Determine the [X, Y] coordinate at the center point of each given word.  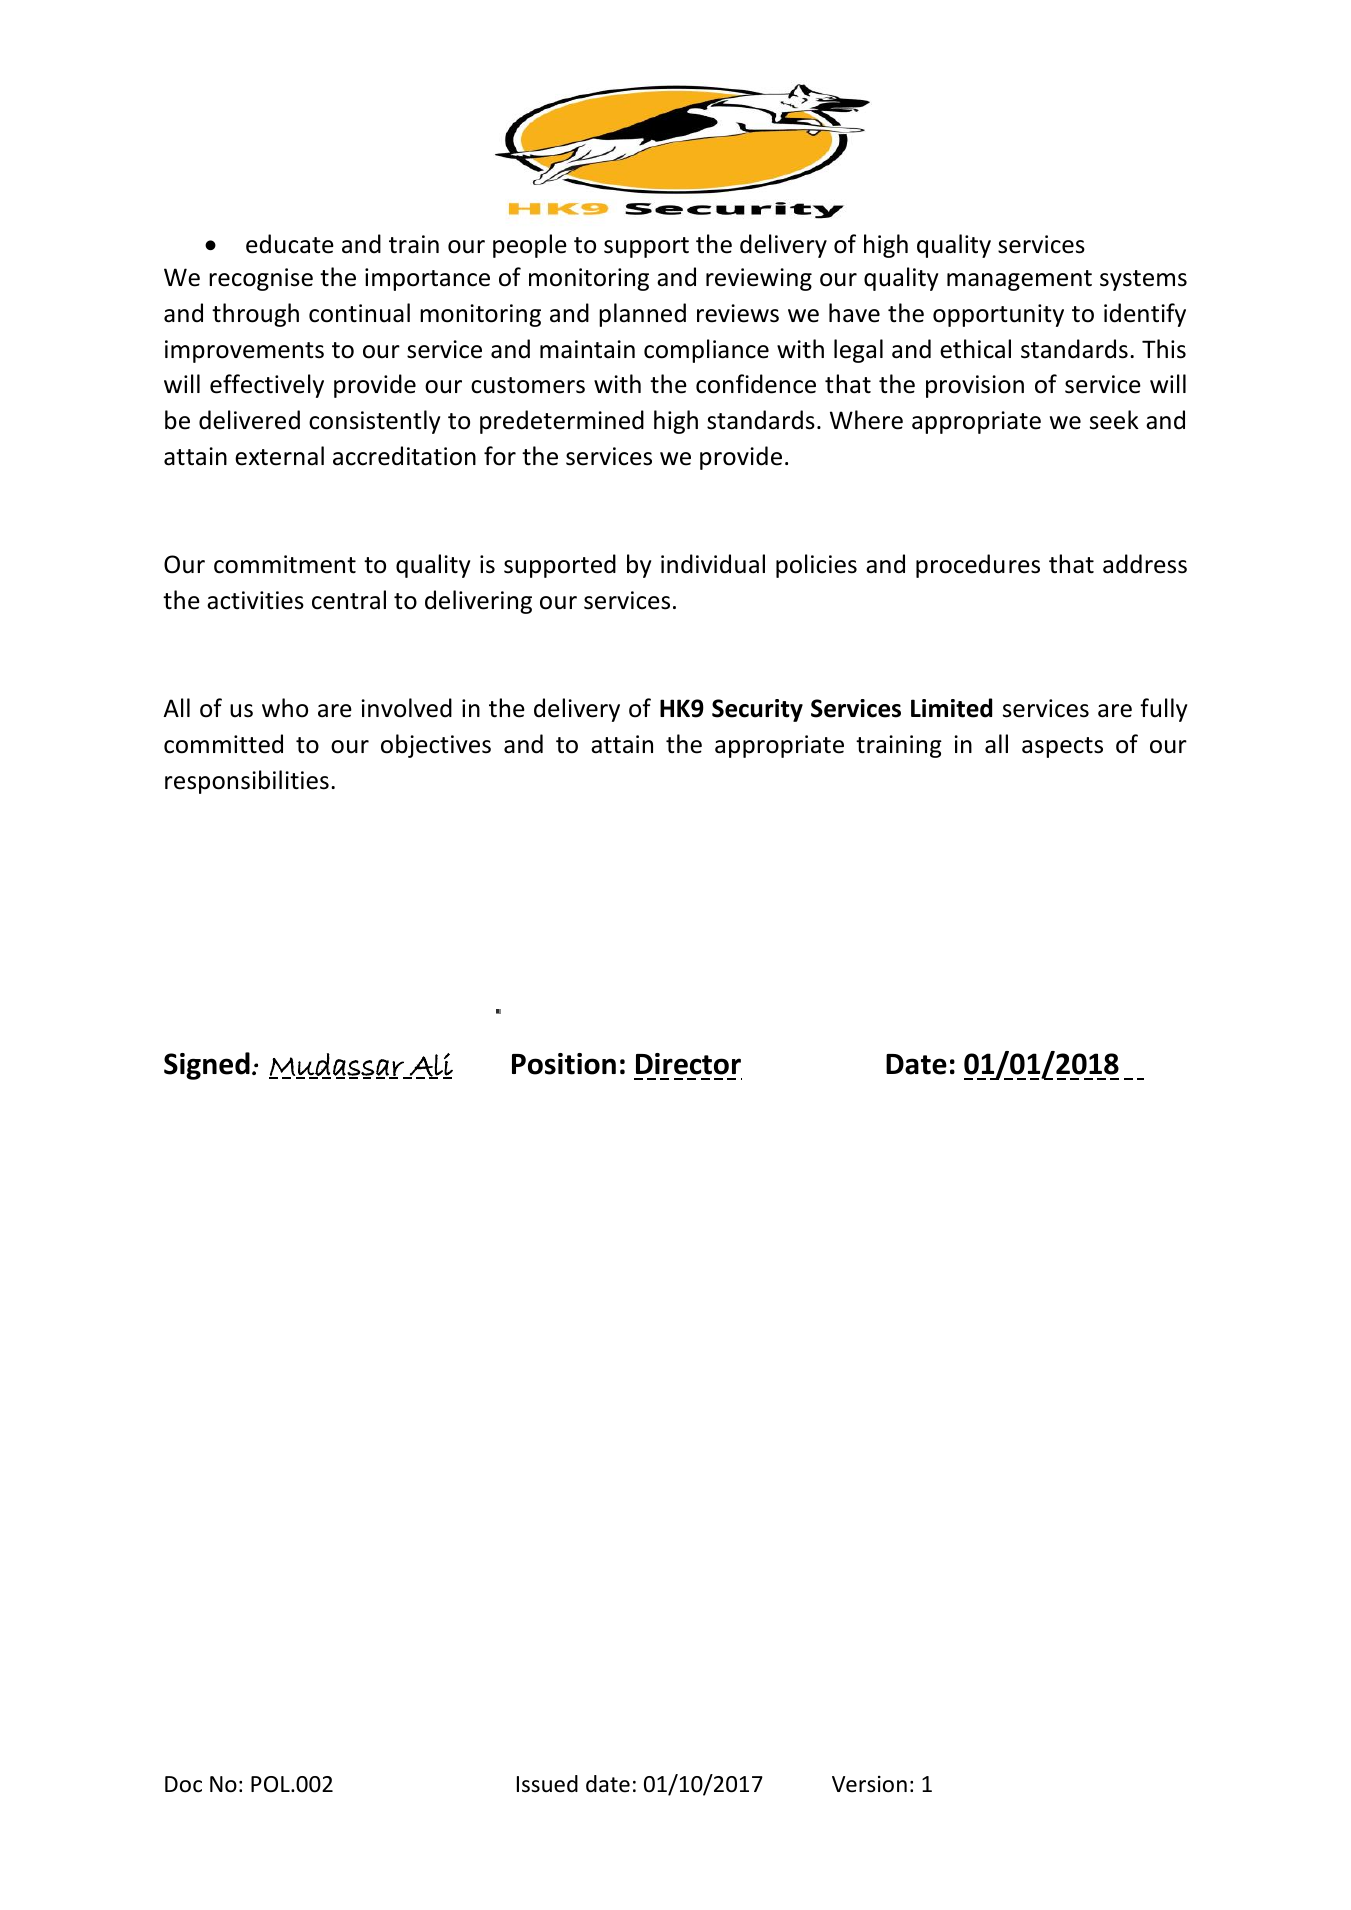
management [1019, 280]
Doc [183, 1784]
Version [869, 1784]
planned [642, 315]
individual [713, 564]
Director [688, 1064]
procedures [978, 566]
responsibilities [247, 782]
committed [223, 744]
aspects [1062, 747]
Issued [547, 1784]
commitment [285, 564]
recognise [261, 279]
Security [757, 710]
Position [564, 1064]
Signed [207, 1066]
